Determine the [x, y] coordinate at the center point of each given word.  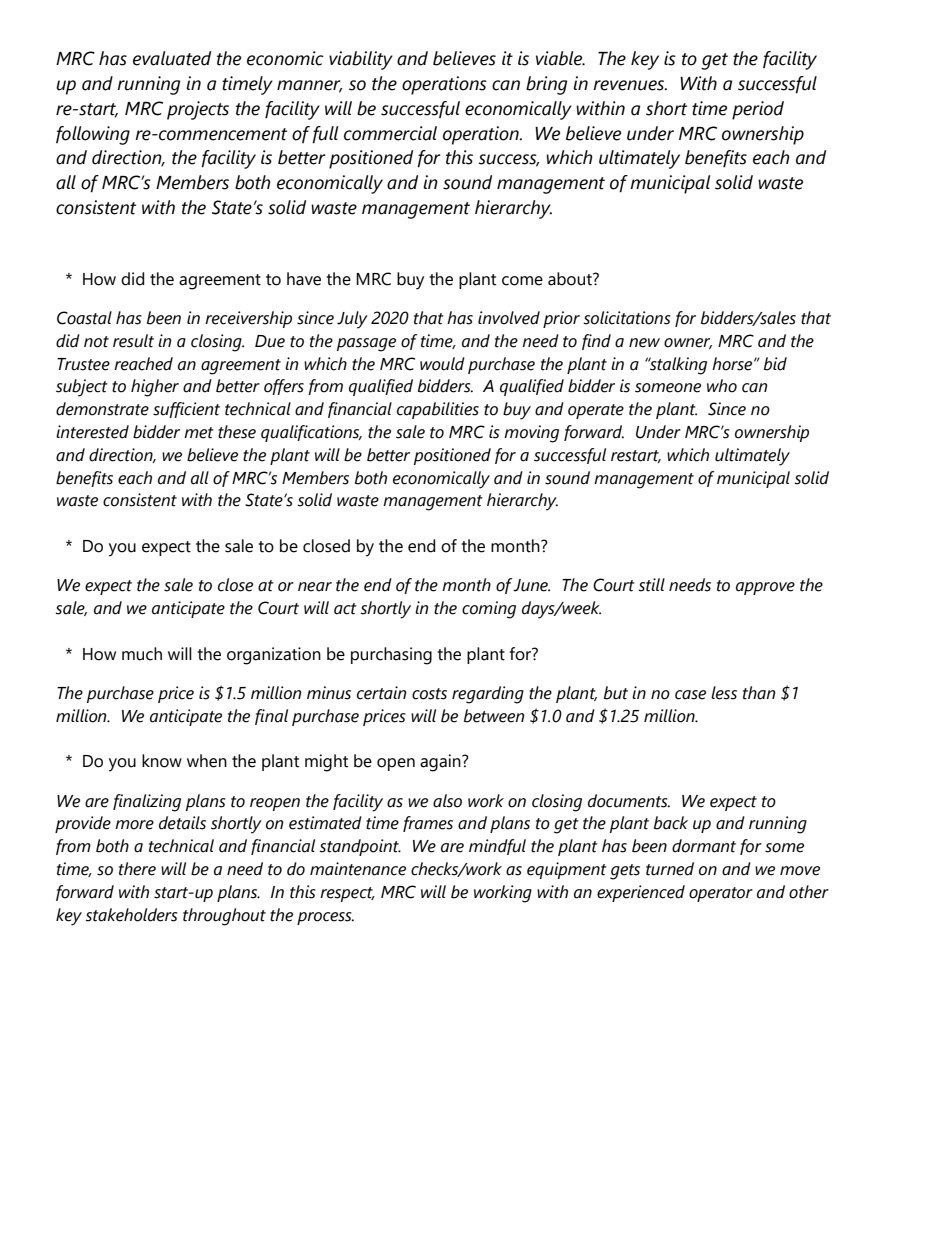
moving [531, 434]
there [137, 869]
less [724, 693]
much [142, 654]
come [522, 281]
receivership [248, 319]
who [722, 386]
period [758, 110]
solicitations [627, 318]
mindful [497, 847]
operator [721, 894]
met [199, 433]
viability [361, 60]
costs [429, 694]
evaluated [172, 58]
